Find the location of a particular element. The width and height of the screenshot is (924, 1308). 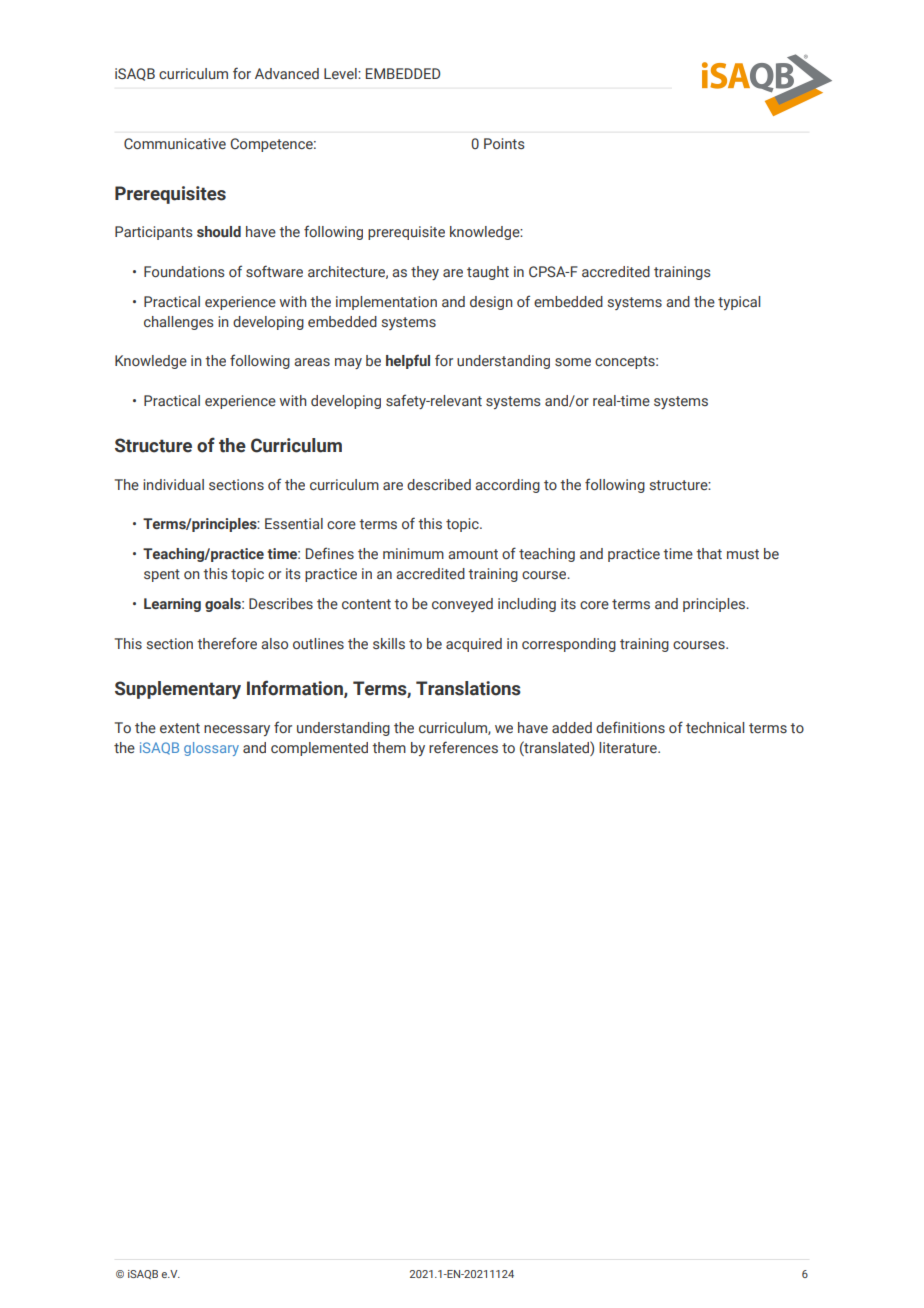

challenges is located at coordinates (178, 323).
